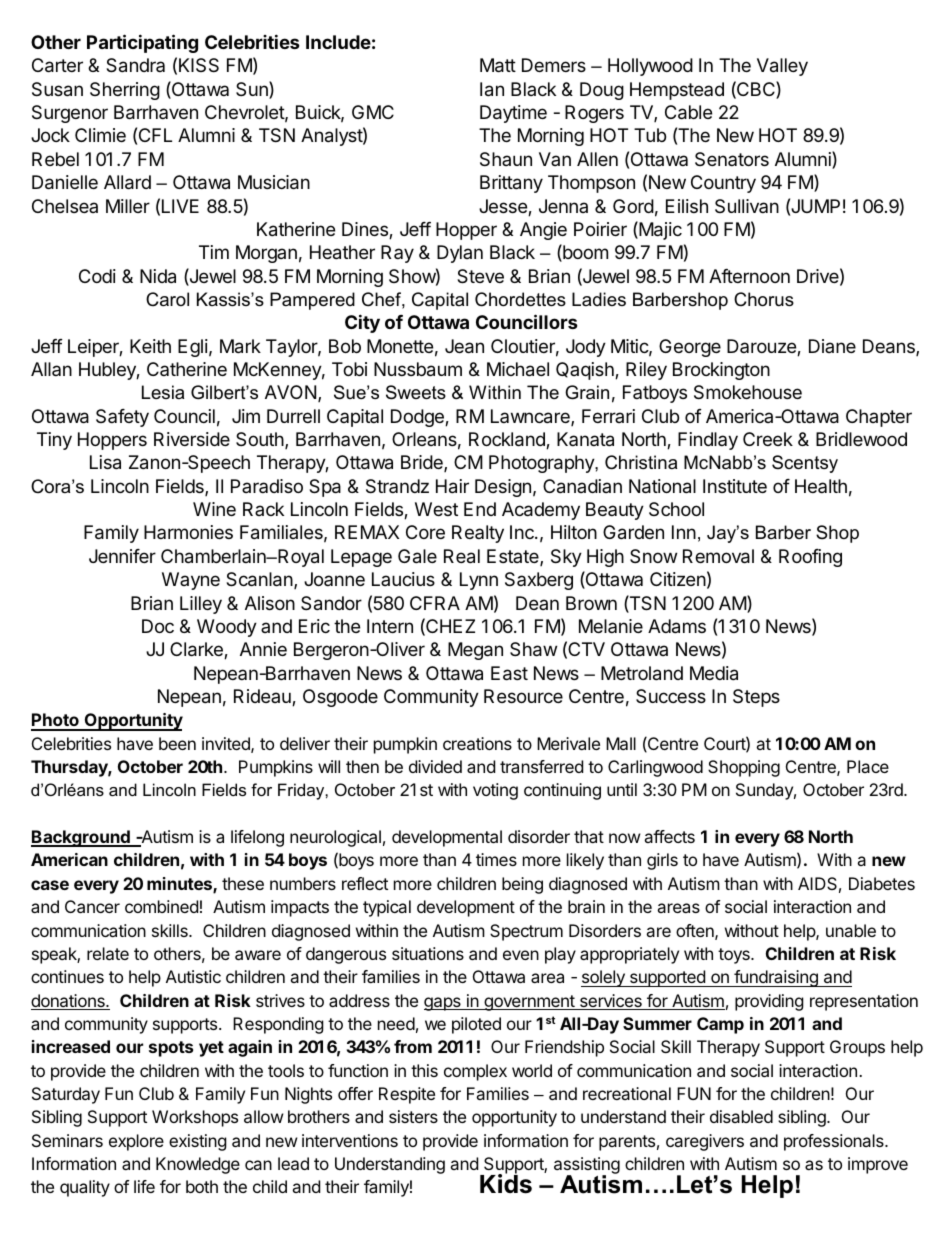  Describe the element at coordinates (782, 67) in the document. I see `Valley` at that location.
